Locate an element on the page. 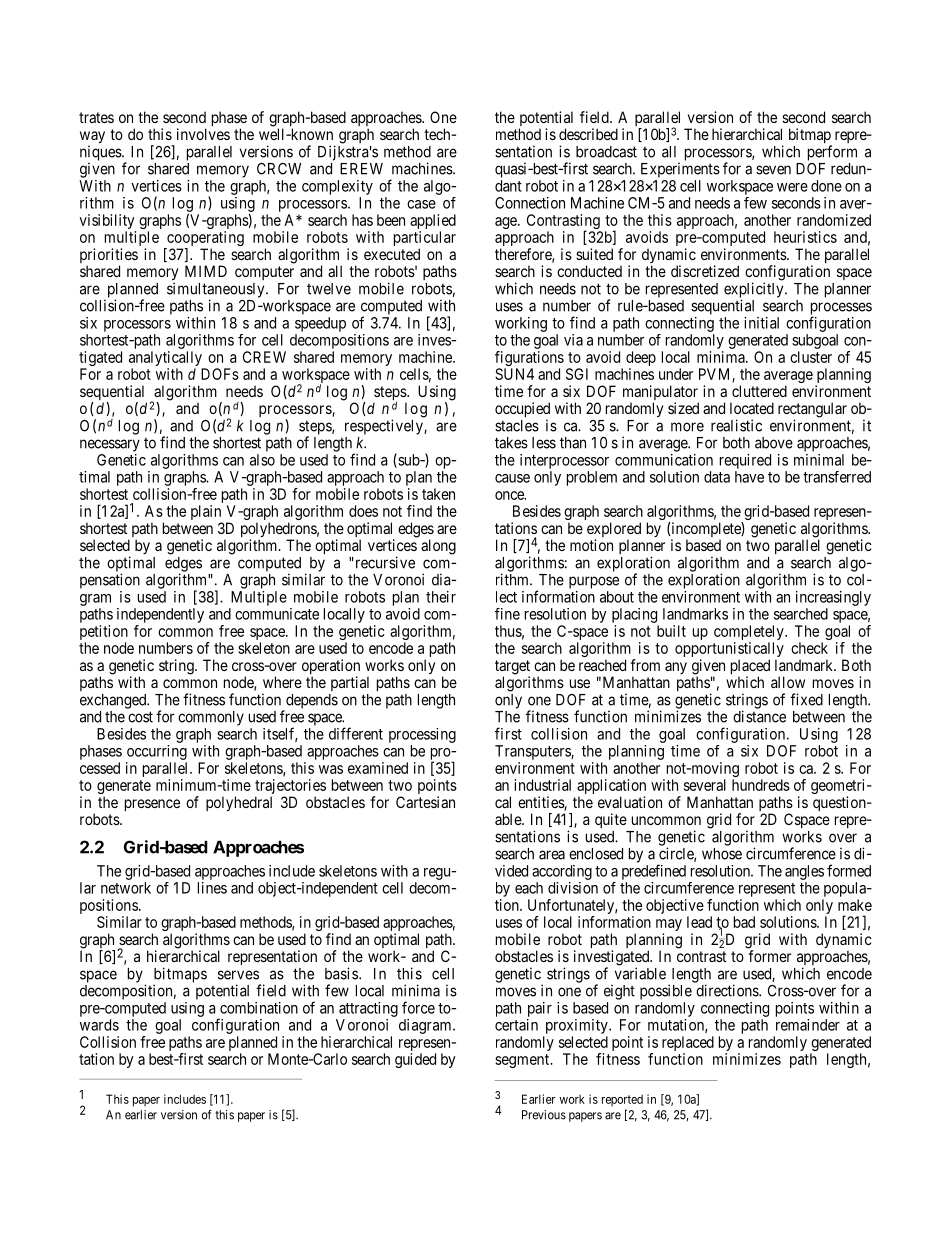 This image has width=952, height=1233. serves is located at coordinates (238, 975).
